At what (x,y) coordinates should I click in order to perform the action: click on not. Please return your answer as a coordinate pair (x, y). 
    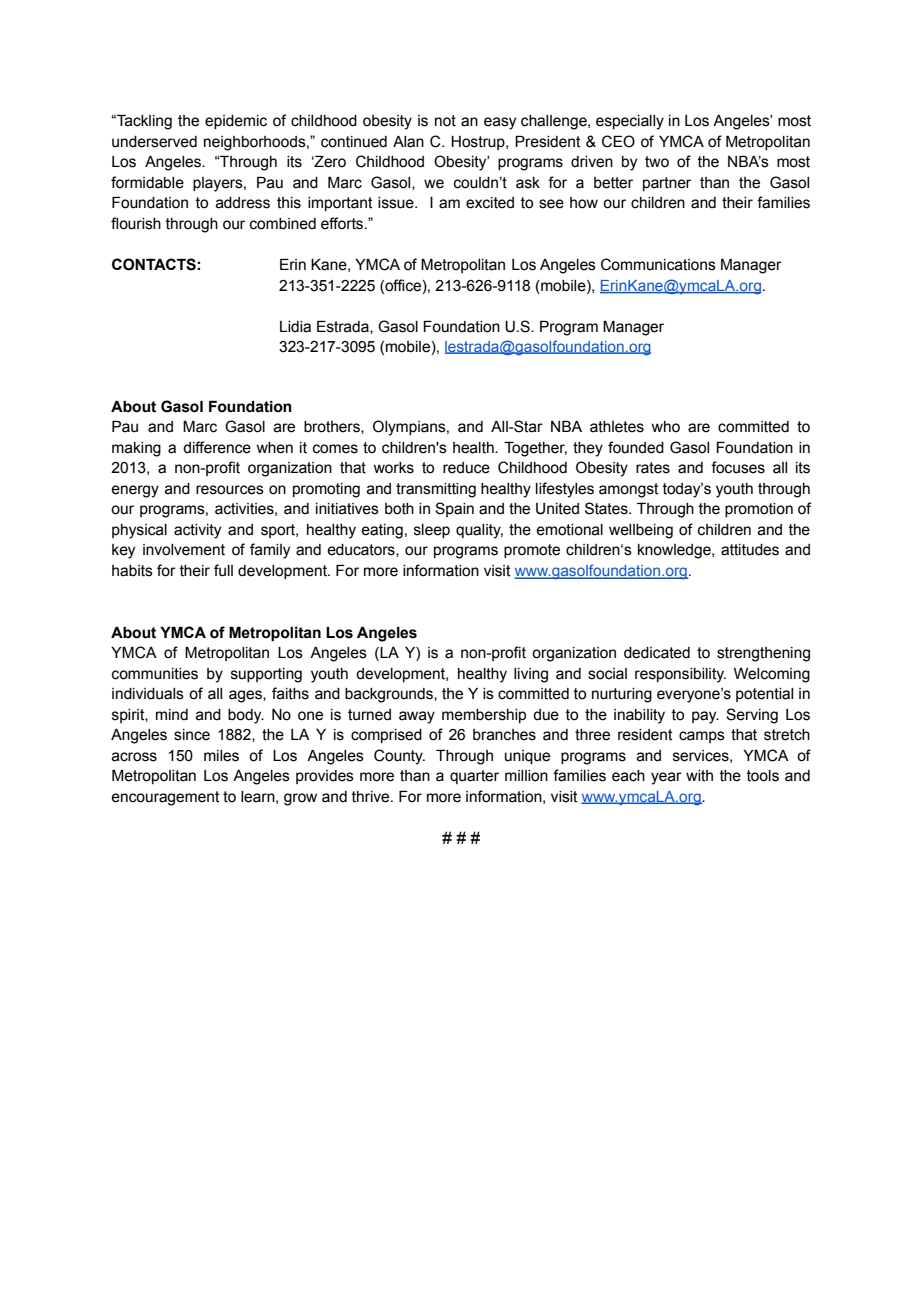
    Looking at the image, I should click on (445, 121).
